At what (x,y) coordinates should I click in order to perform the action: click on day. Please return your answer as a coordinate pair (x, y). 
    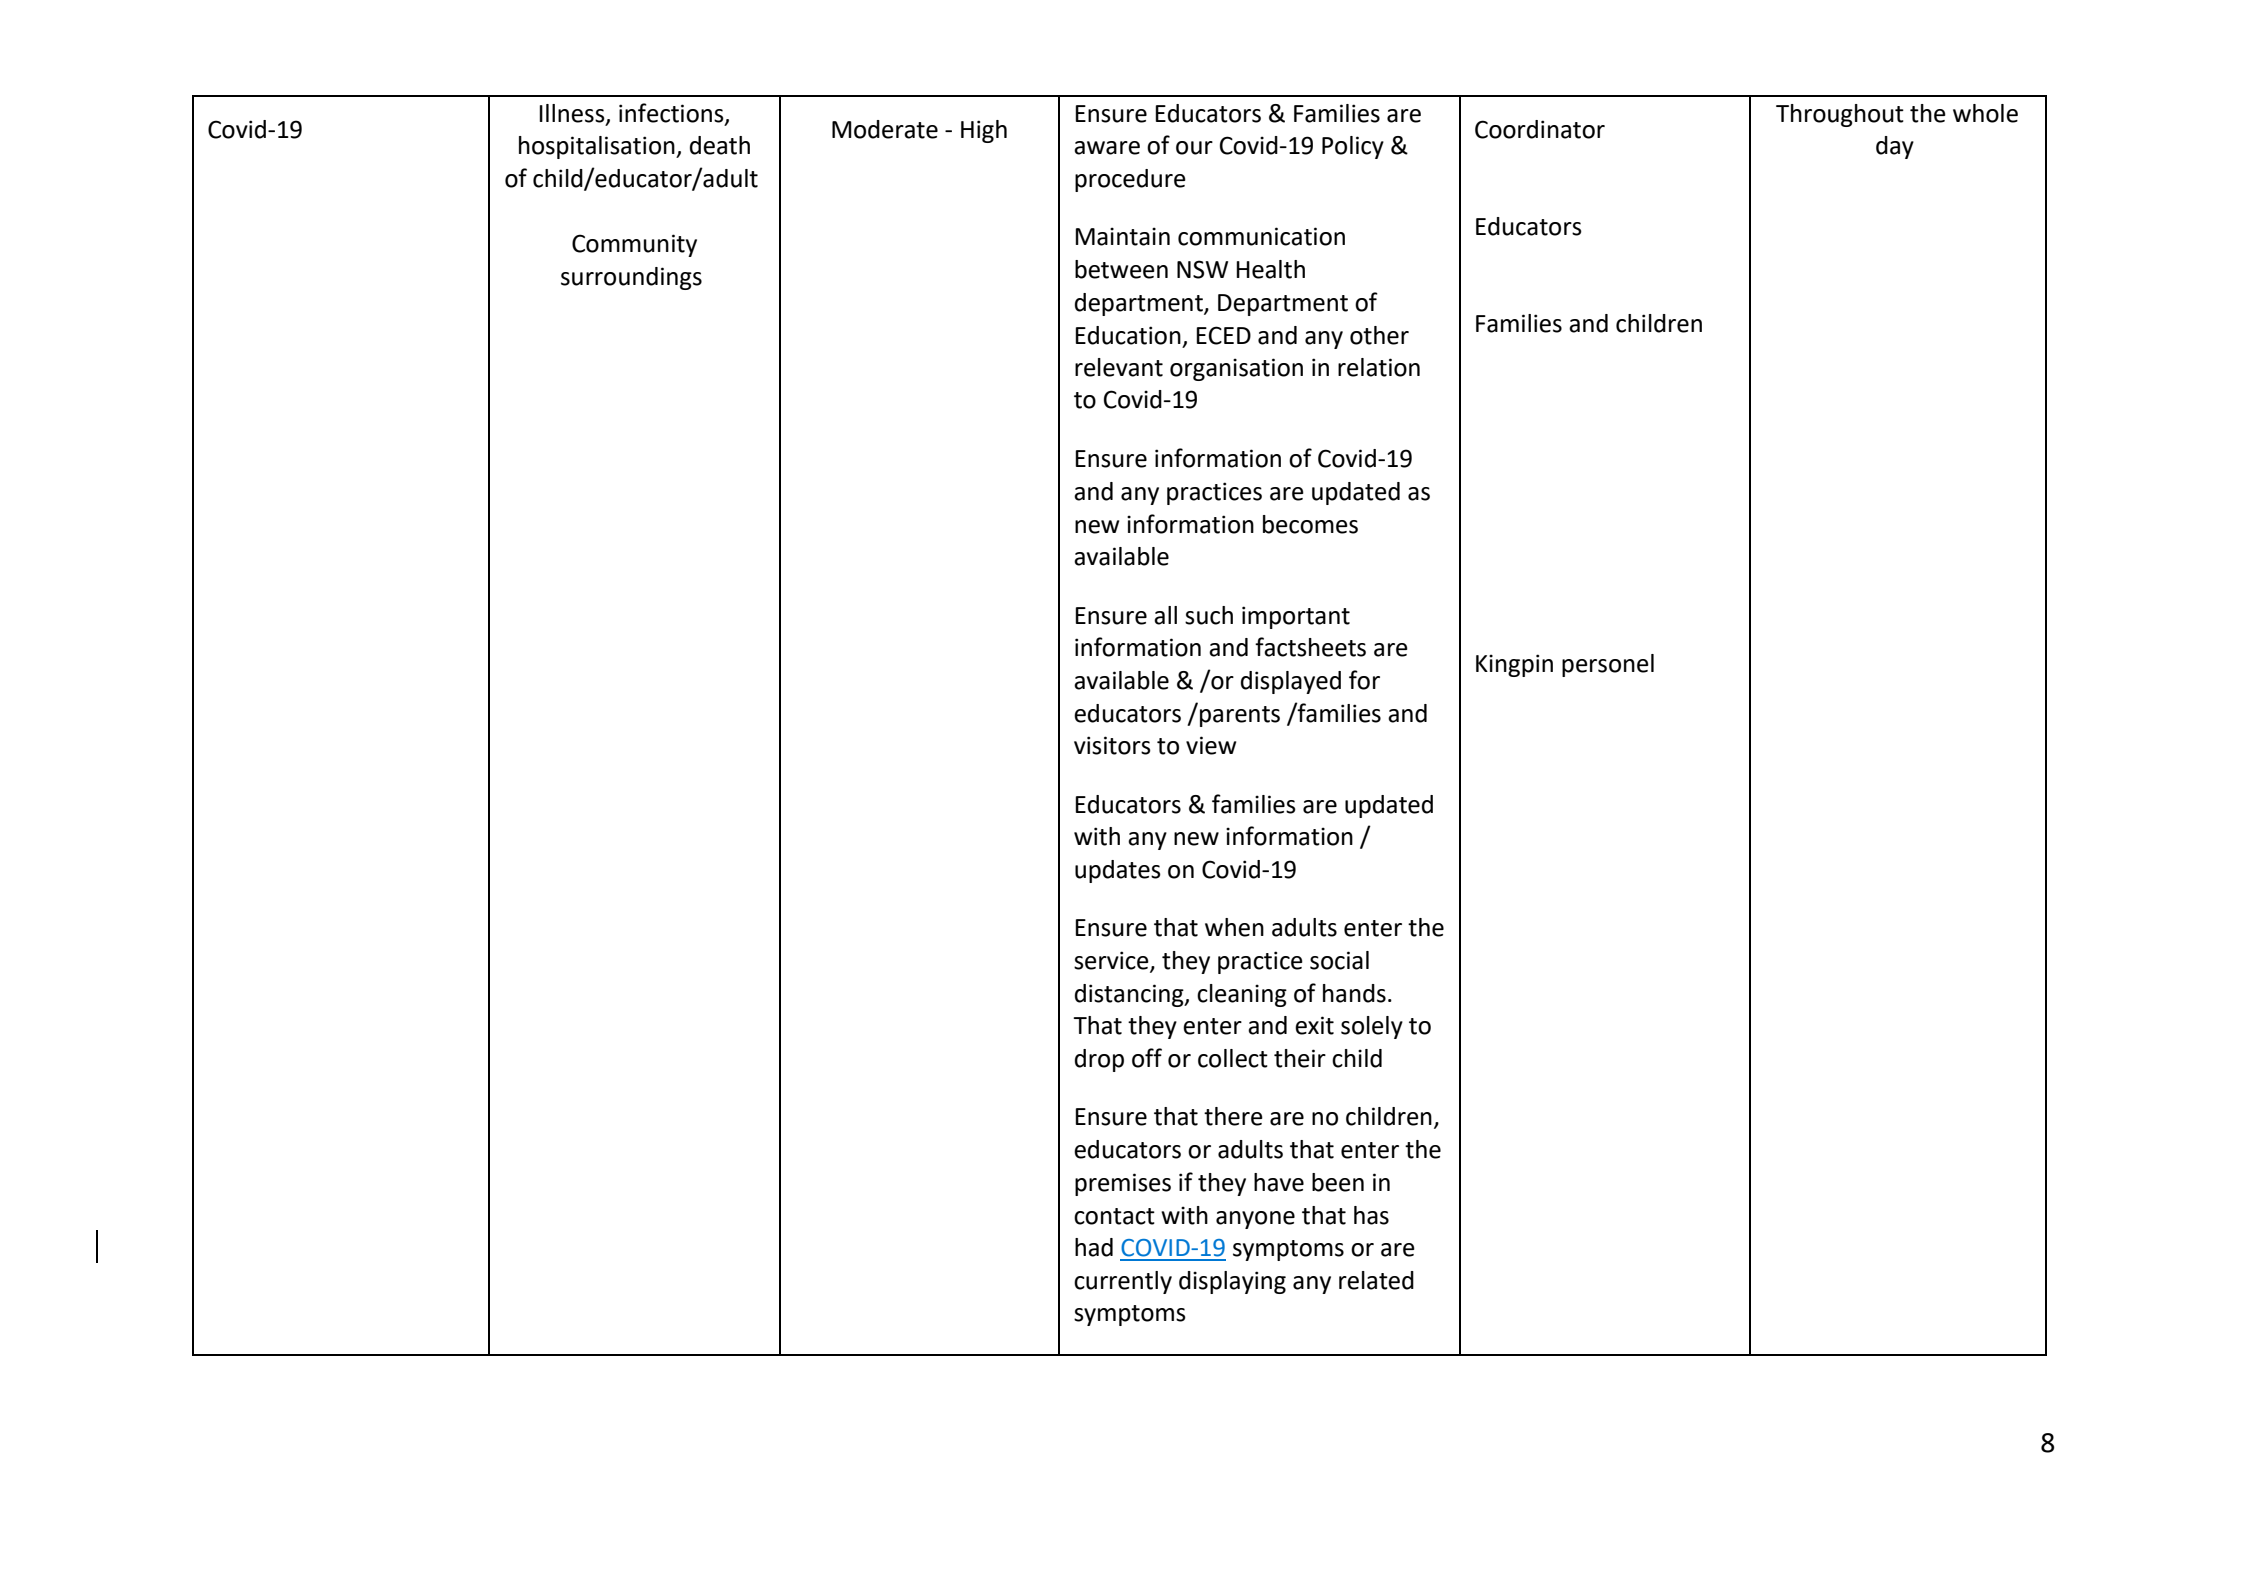
    Looking at the image, I should click on (1895, 147).
